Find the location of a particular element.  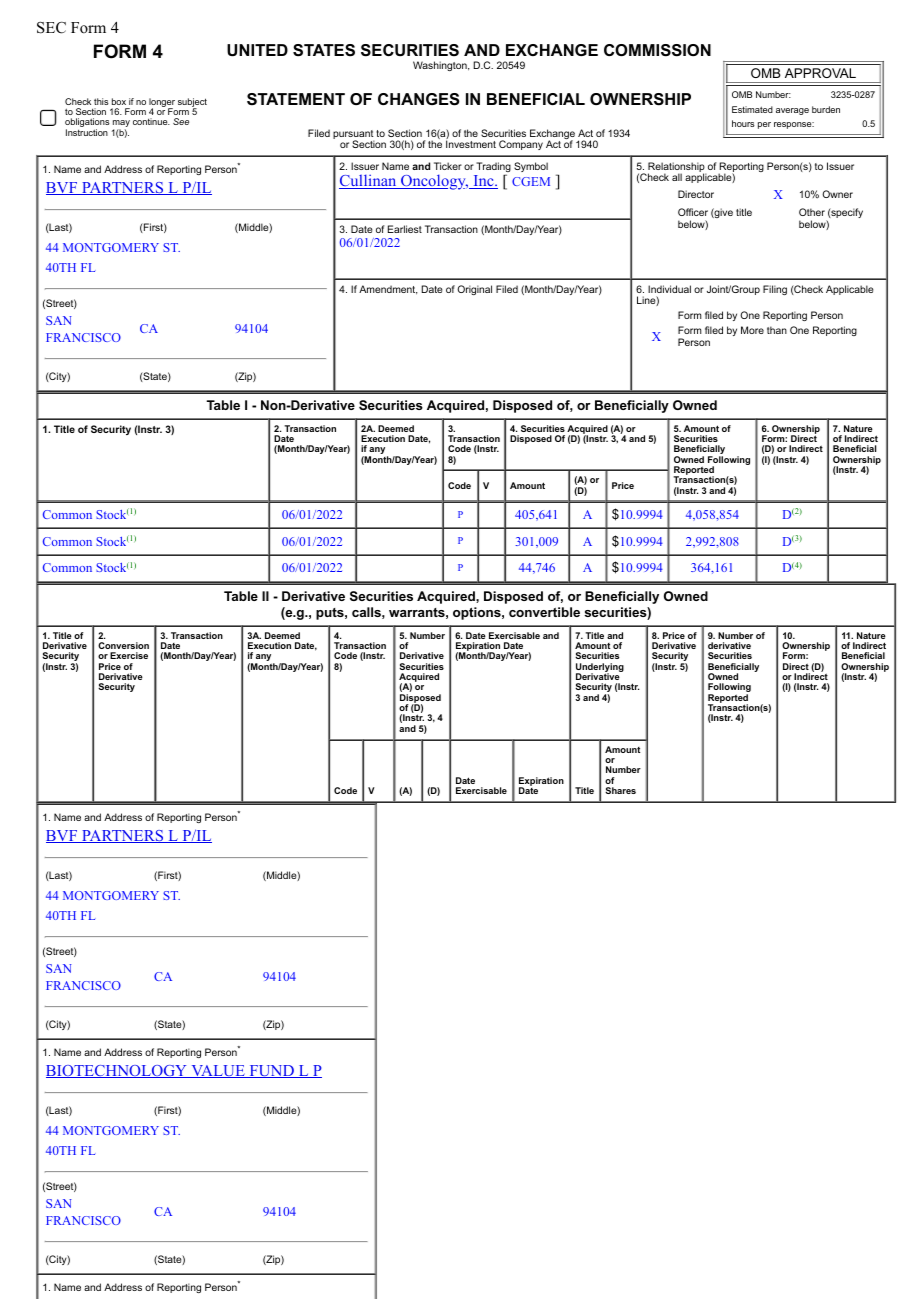

More is located at coordinates (752, 330).
